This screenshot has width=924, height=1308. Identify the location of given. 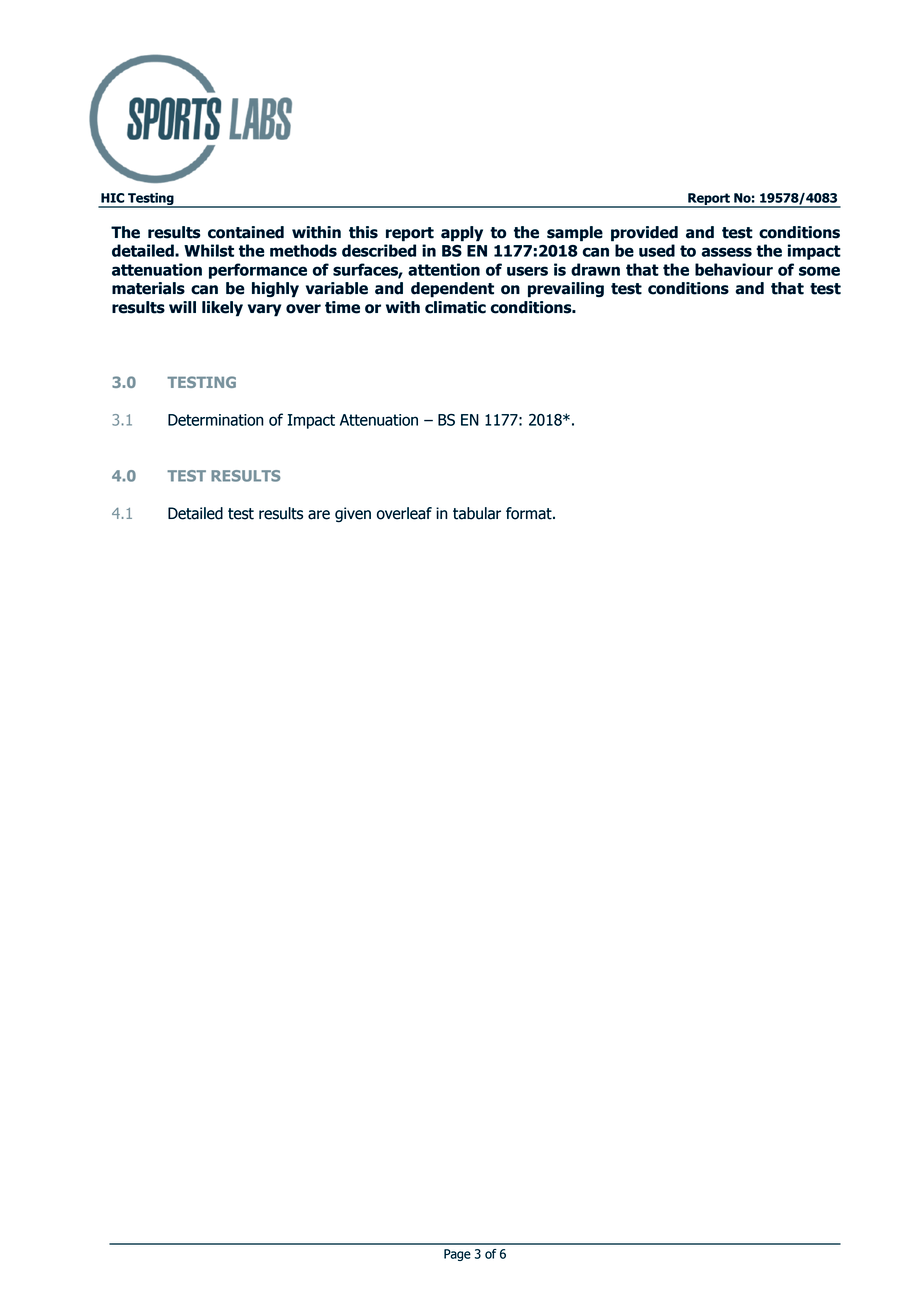
(353, 515).
